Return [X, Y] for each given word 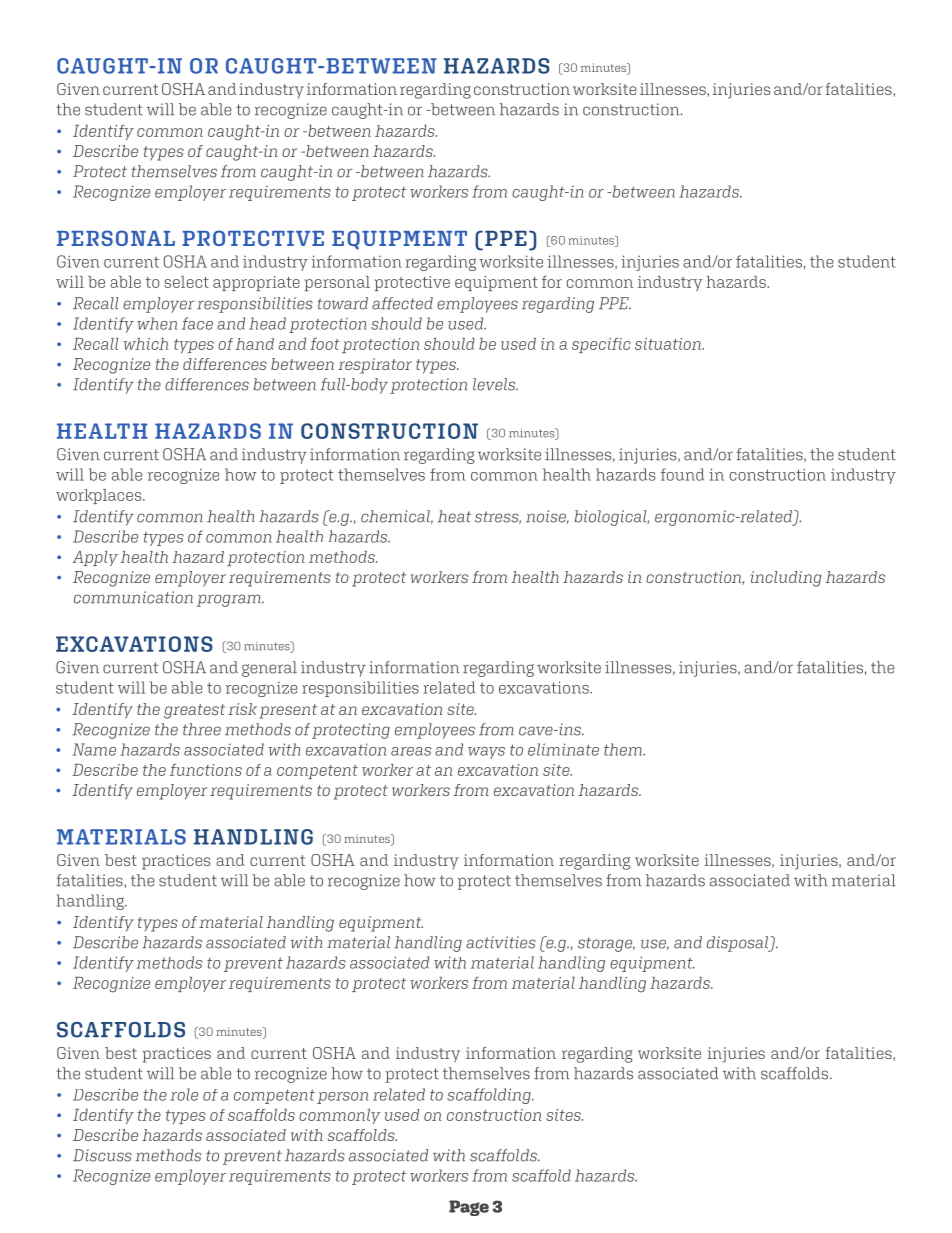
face [197, 323]
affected [402, 303]
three [202, 729]
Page [469, 1208]
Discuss [102, 1155]
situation [669, 344]
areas [411, 751]
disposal [738, 944]
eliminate [563, 749]
